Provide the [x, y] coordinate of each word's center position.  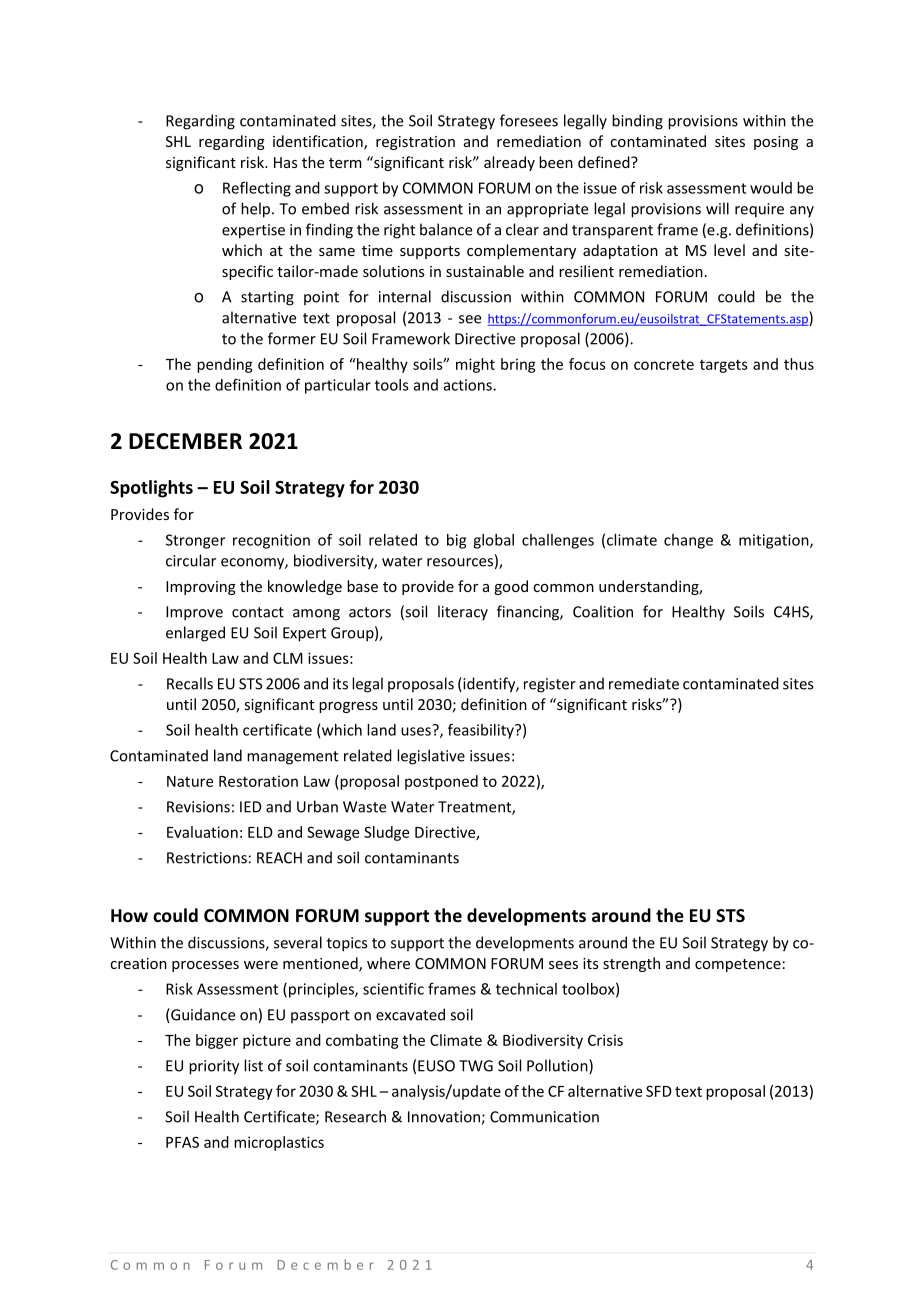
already [509, 163]
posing [776, 143]
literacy [463, 613]
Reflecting [257, 189]
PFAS [182, 1142]
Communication [544, 1117]
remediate [644, 683]
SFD [659, 1091]
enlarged [195, 634]
